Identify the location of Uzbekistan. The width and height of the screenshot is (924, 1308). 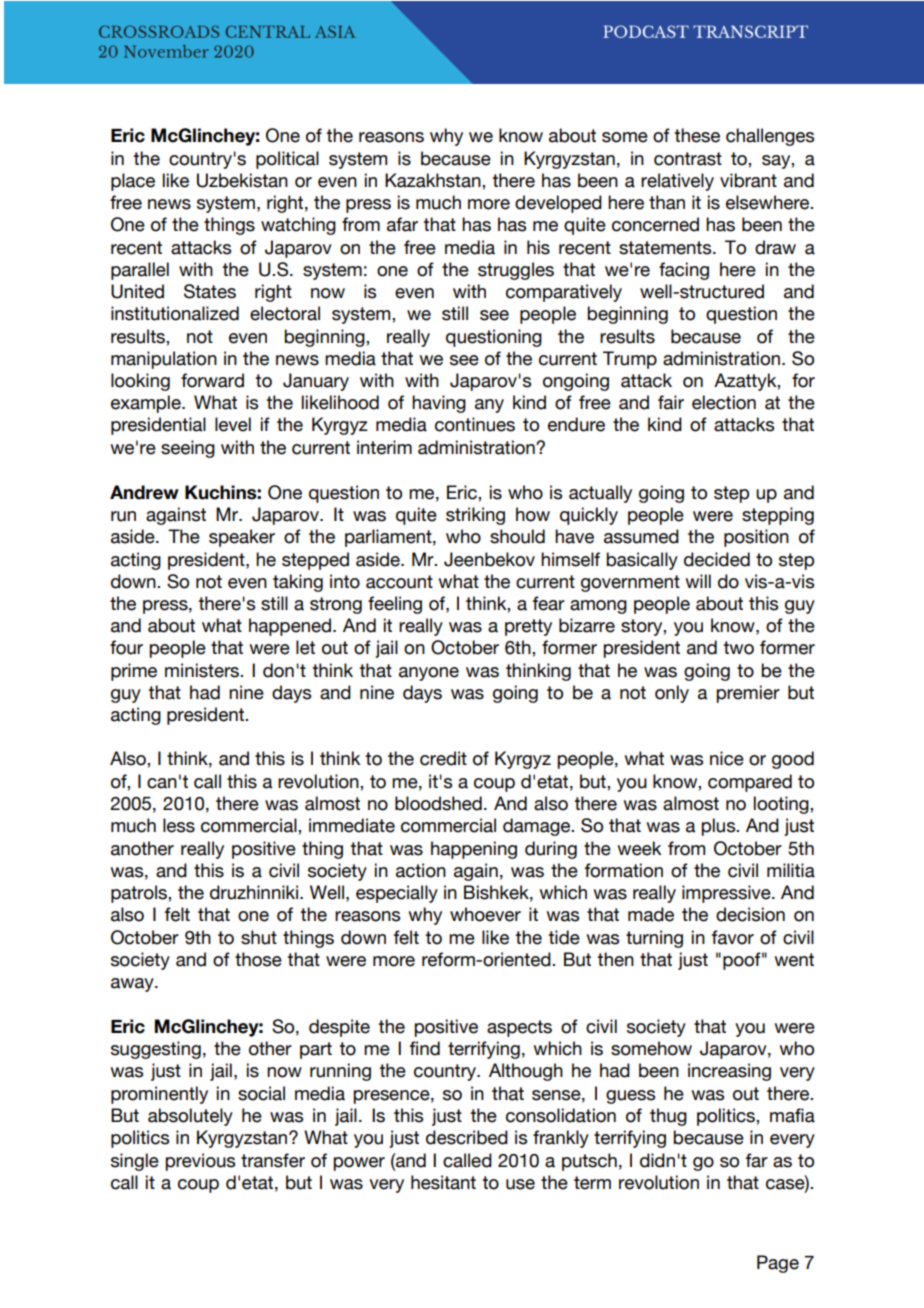
(242, 180).
